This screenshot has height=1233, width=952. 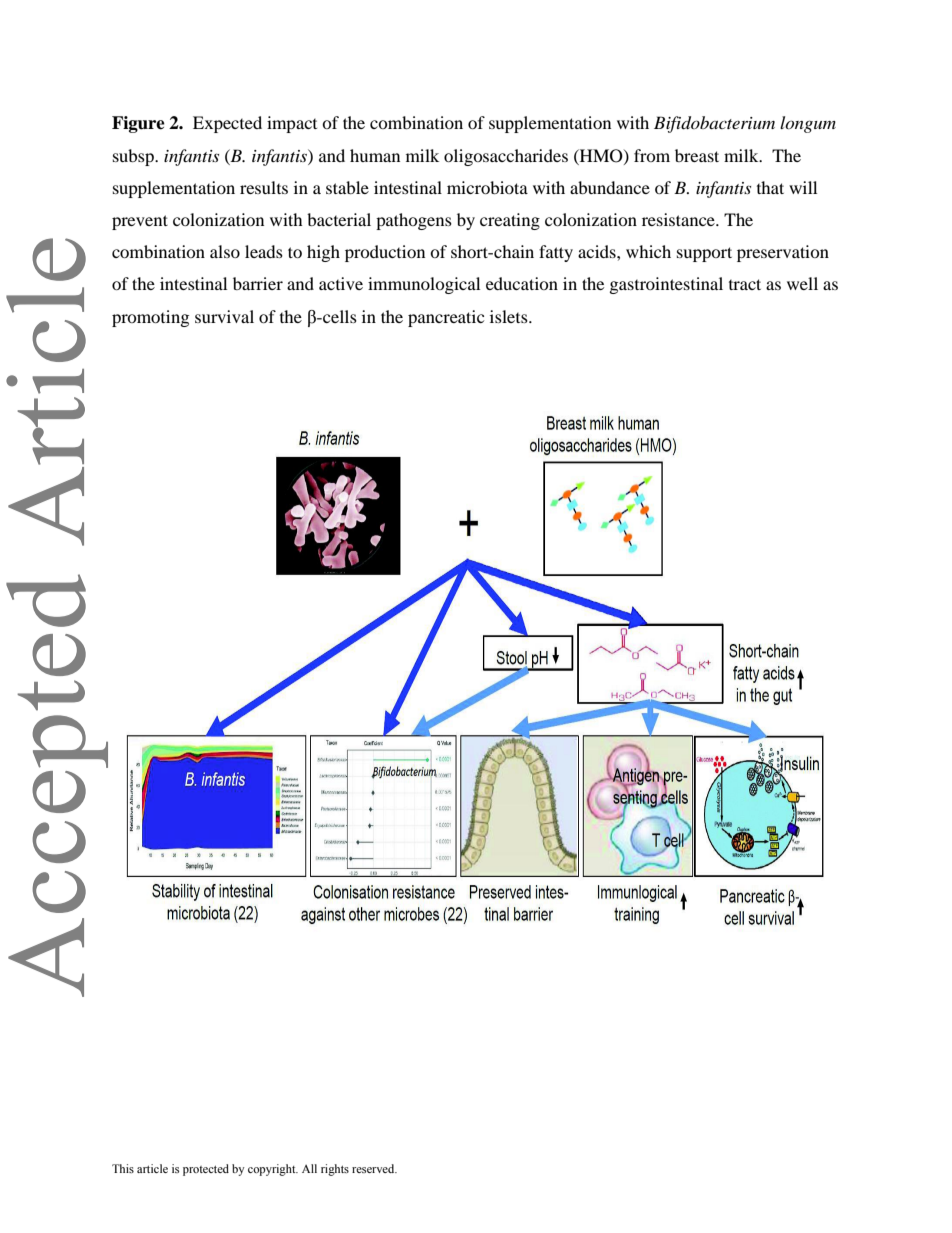 What do you see at coordinates (309, 1168) in the screenshot?
I see `All` at bounding box center [309, 1168].
